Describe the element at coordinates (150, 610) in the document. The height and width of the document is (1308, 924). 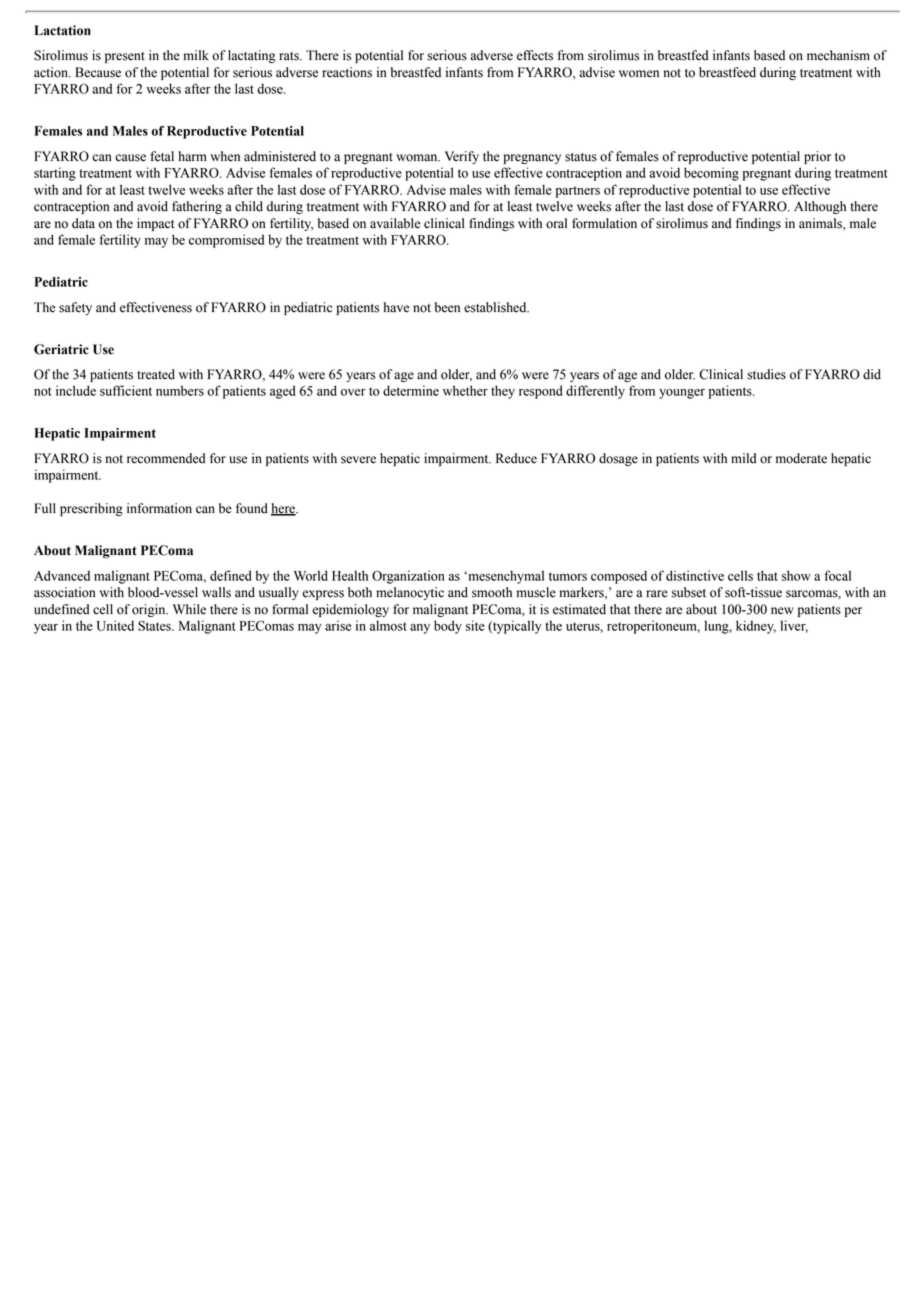
I see `origin` at that location.
